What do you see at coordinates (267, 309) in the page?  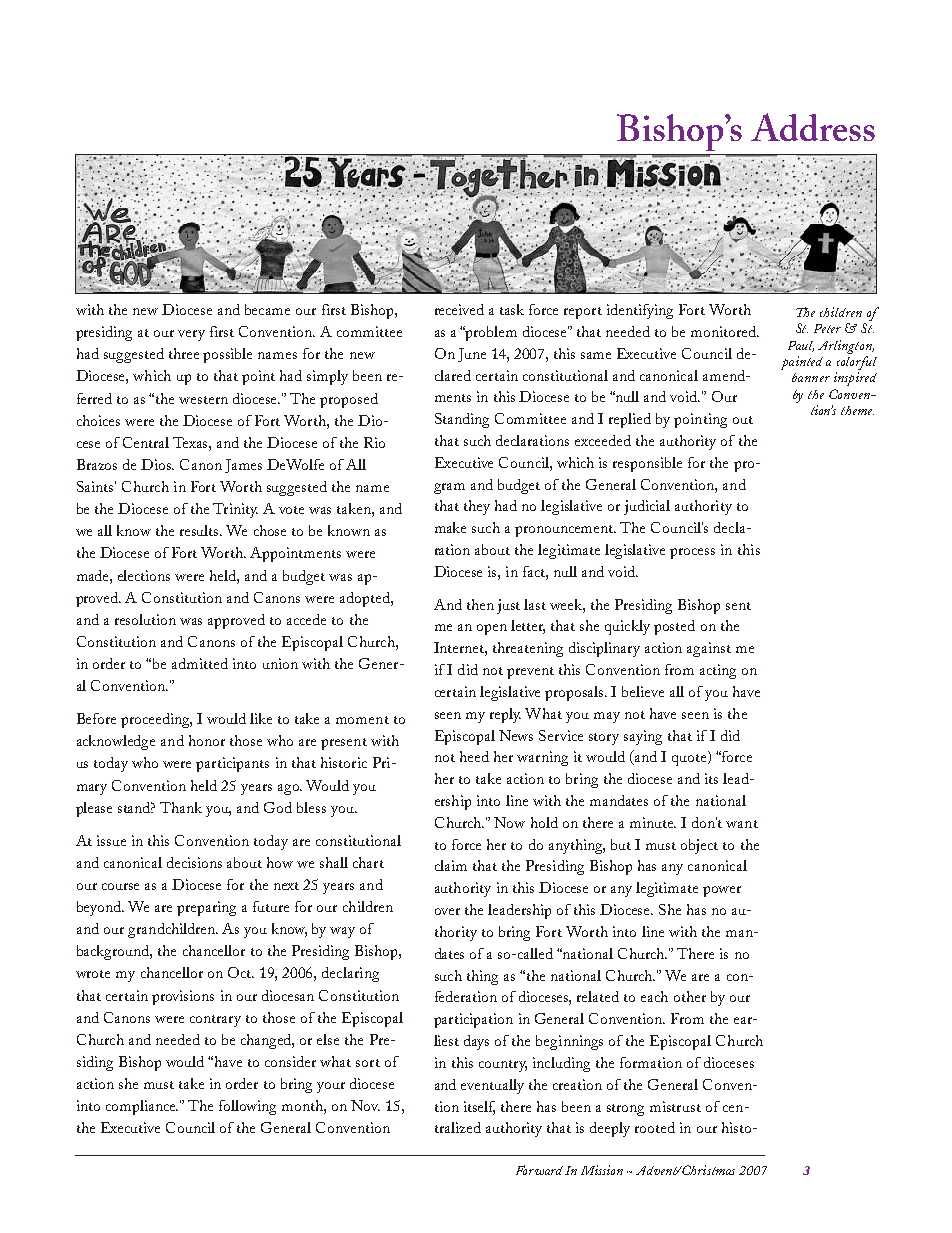 I see `became` at bounding box center [267, 309].
